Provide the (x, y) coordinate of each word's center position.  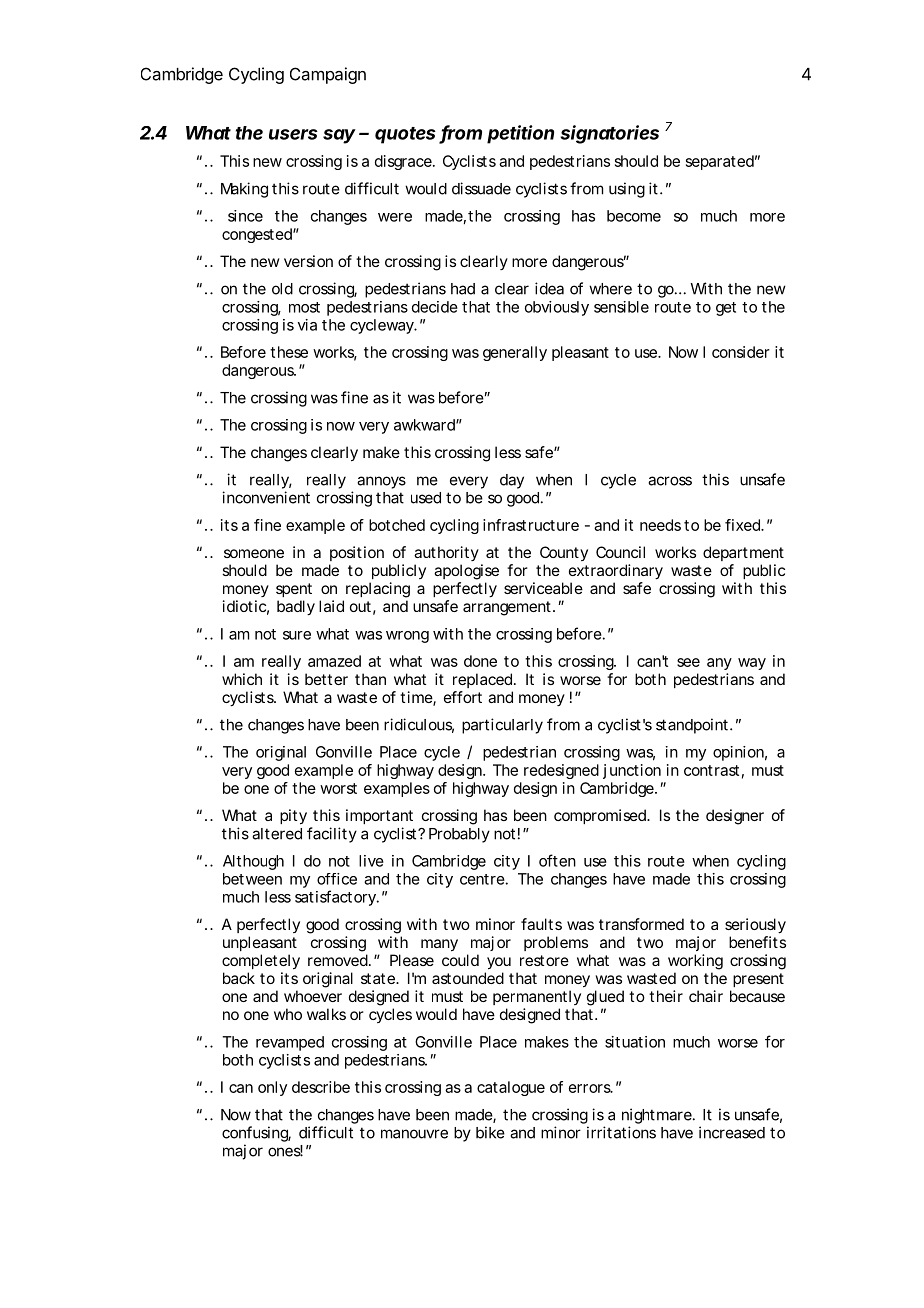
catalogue (511, 1088)
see (688, 662)
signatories (609, 134)
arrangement (508, 608)
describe (321, 1087)
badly (296, 608)
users (293, 134)
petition (520, 134)
